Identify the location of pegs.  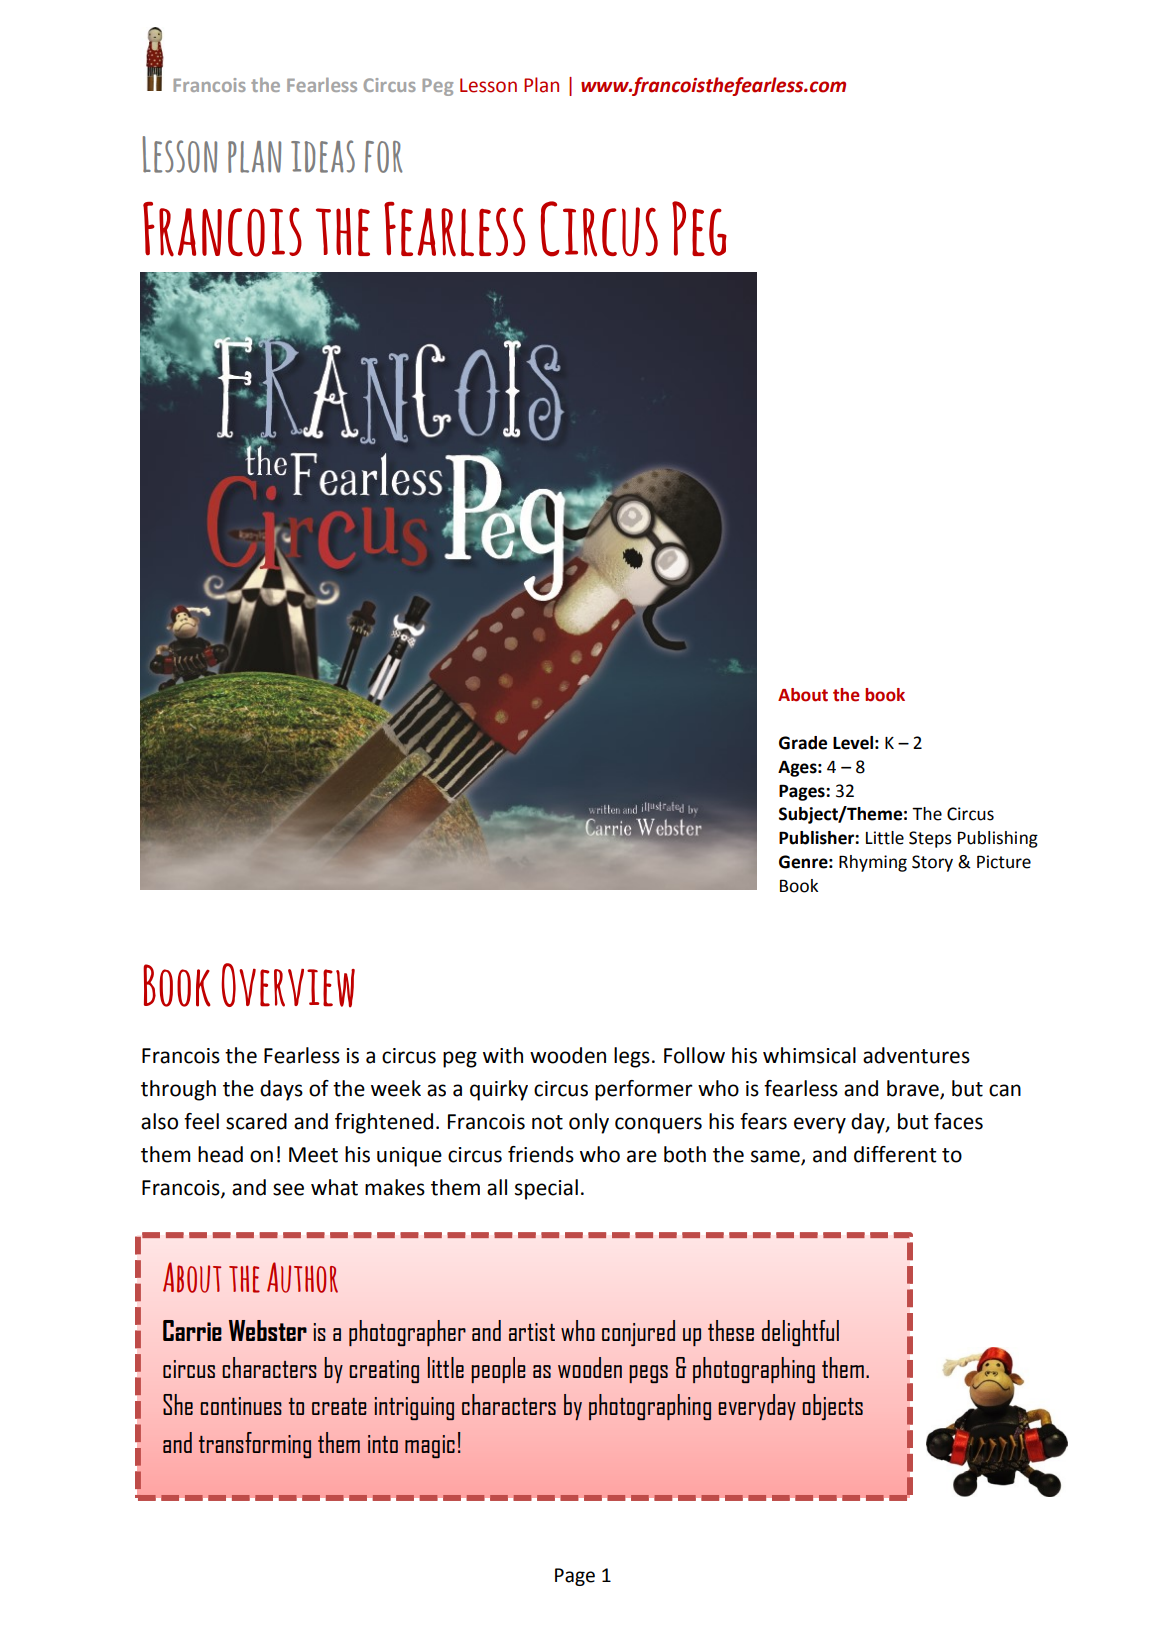
(648, 1374).
